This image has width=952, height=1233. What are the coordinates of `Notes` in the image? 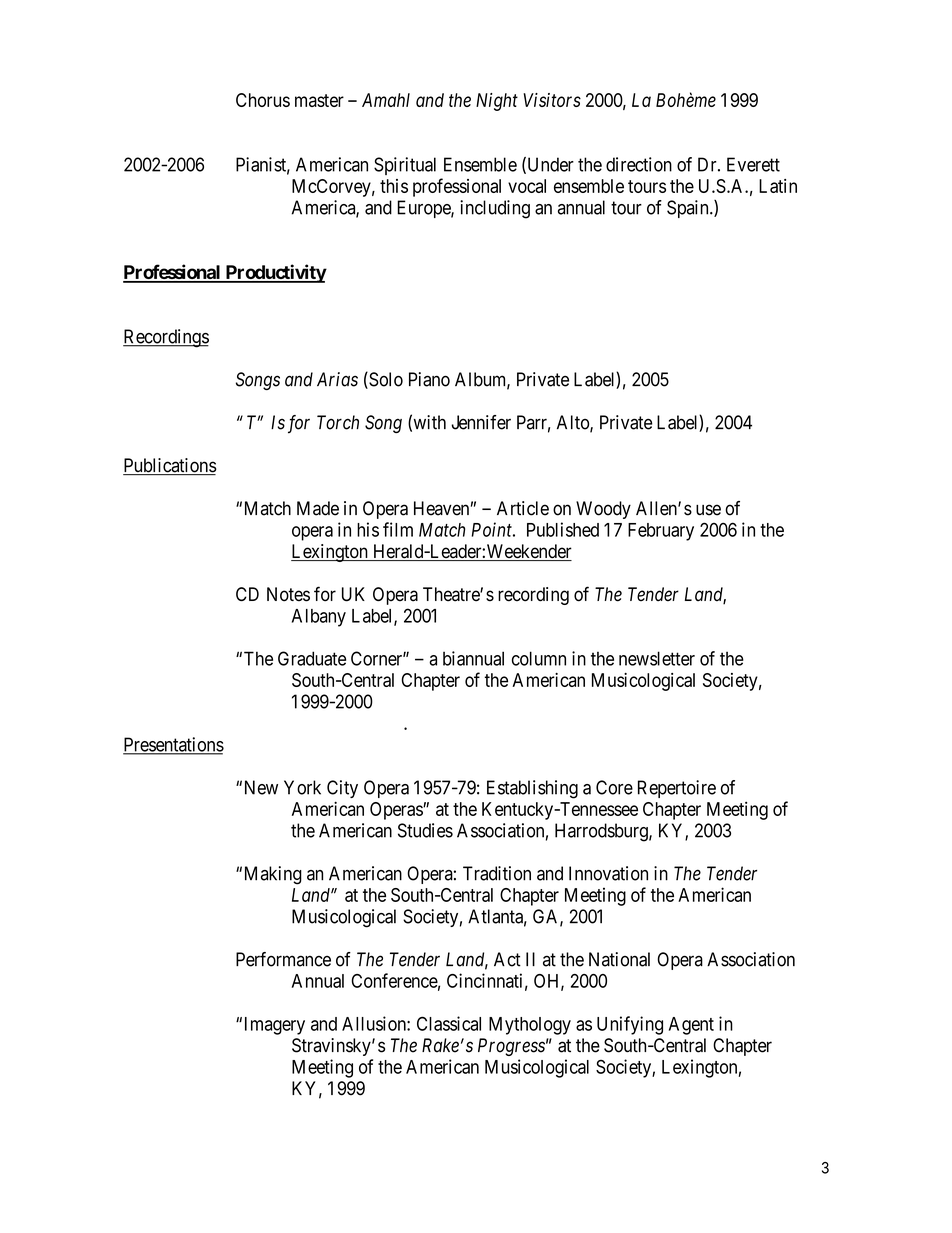 It's located at (288, 594).
